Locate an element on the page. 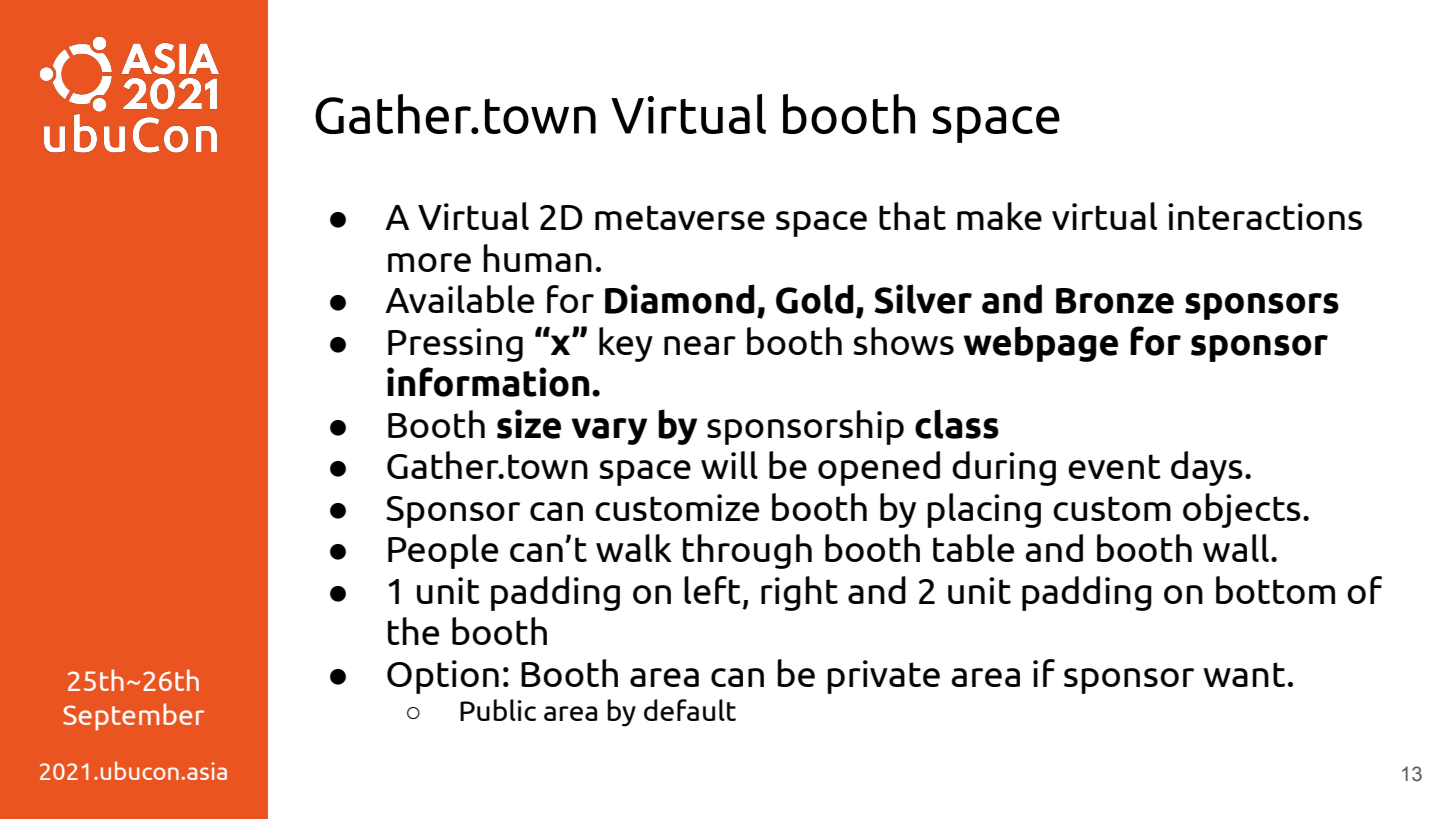  People is located at coordinates (443, 551).
